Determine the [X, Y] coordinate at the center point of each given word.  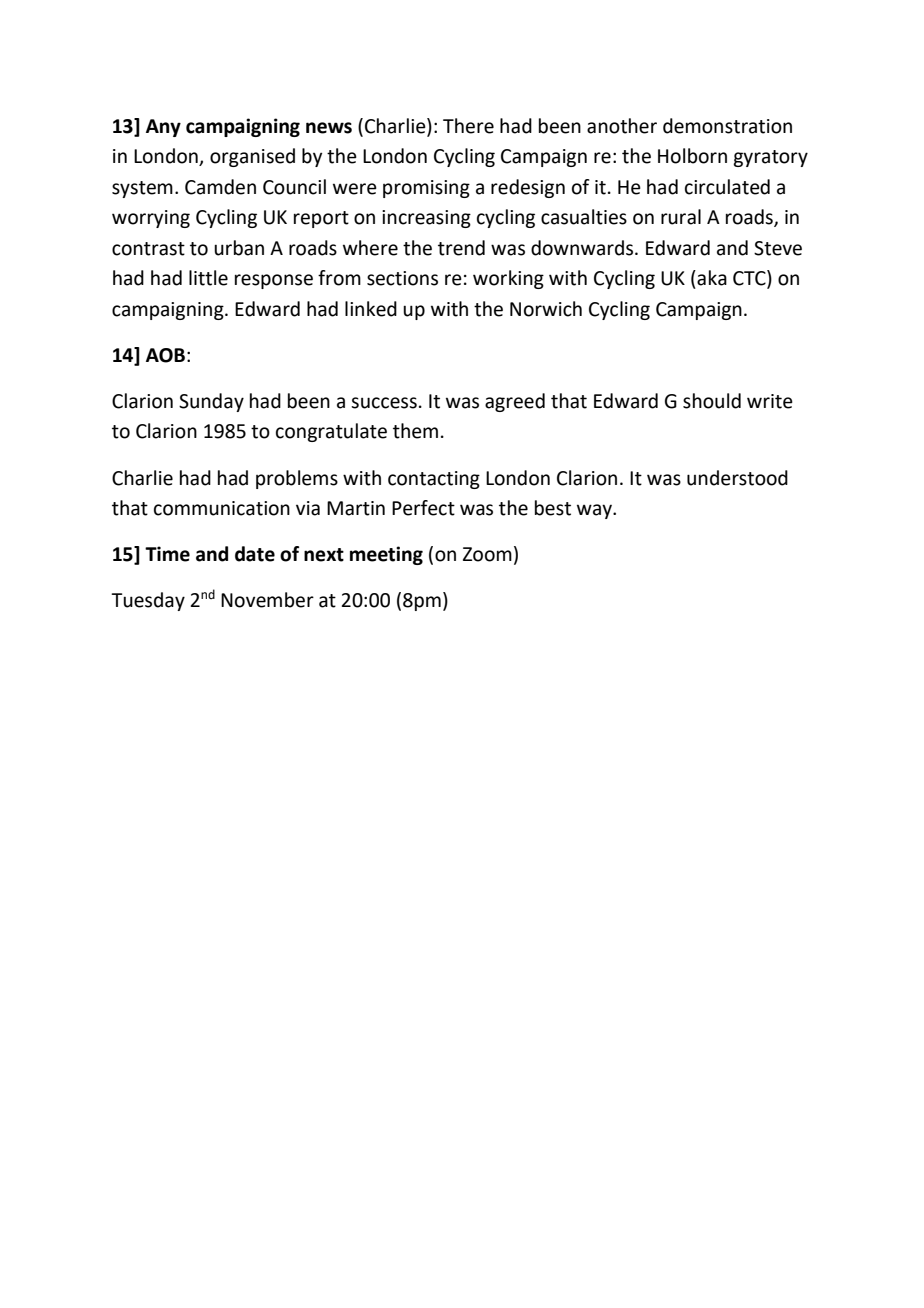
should [712, 401]
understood [737, 478]
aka [712, 278]
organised [252, 157]
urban [239, 248]
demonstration [727, 126]
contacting [434, 480]
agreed [515, 402]
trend [461, 248]
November [267, 600]
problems [297, 479]
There [468, 126]
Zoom [487, 554]
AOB [165, 355]
